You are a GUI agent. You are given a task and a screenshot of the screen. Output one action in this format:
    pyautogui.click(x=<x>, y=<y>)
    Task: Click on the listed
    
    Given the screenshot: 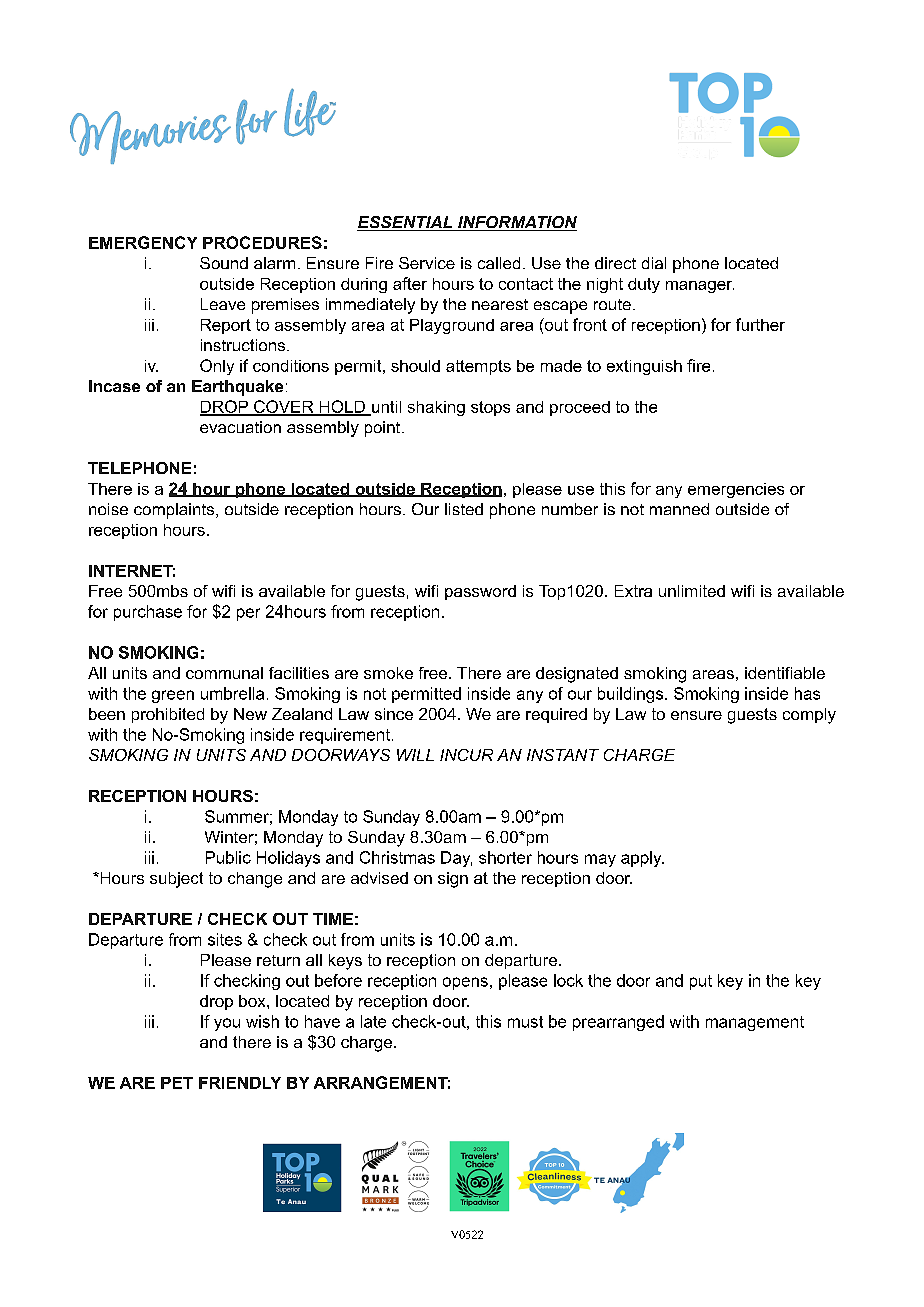 What is the action you would take?
    pyautogui.click(x=464, y=509)
